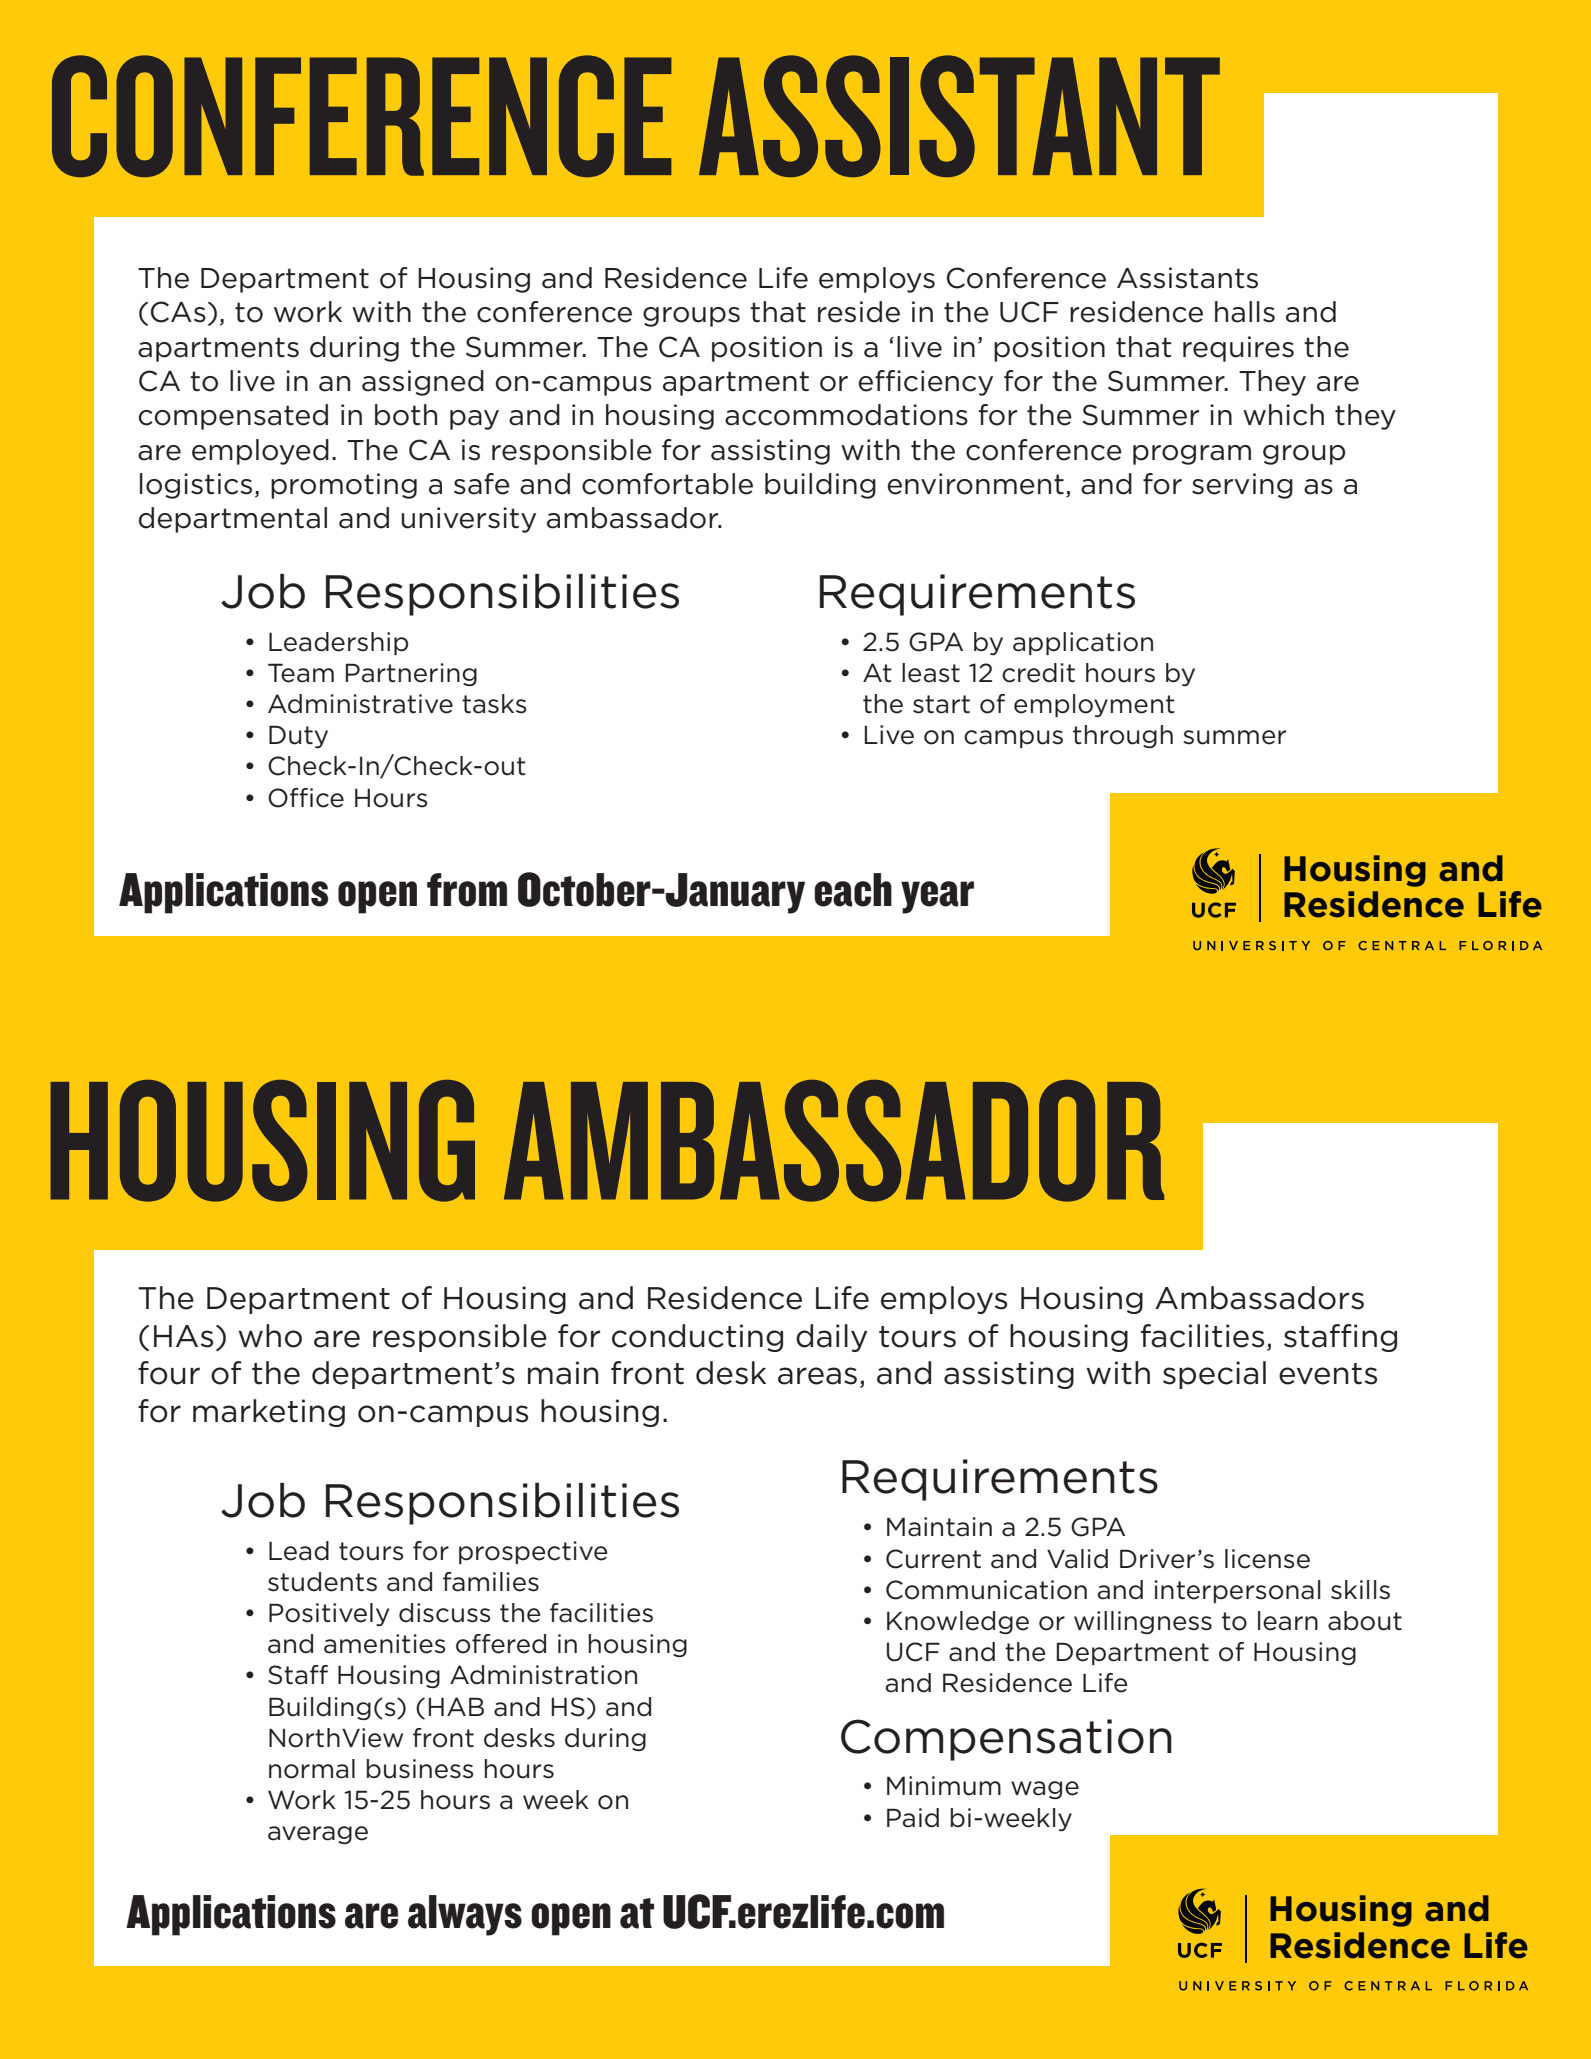  Describe the element at coordinates (423, 383) in the screenshot. I see `assigned` at that location.
